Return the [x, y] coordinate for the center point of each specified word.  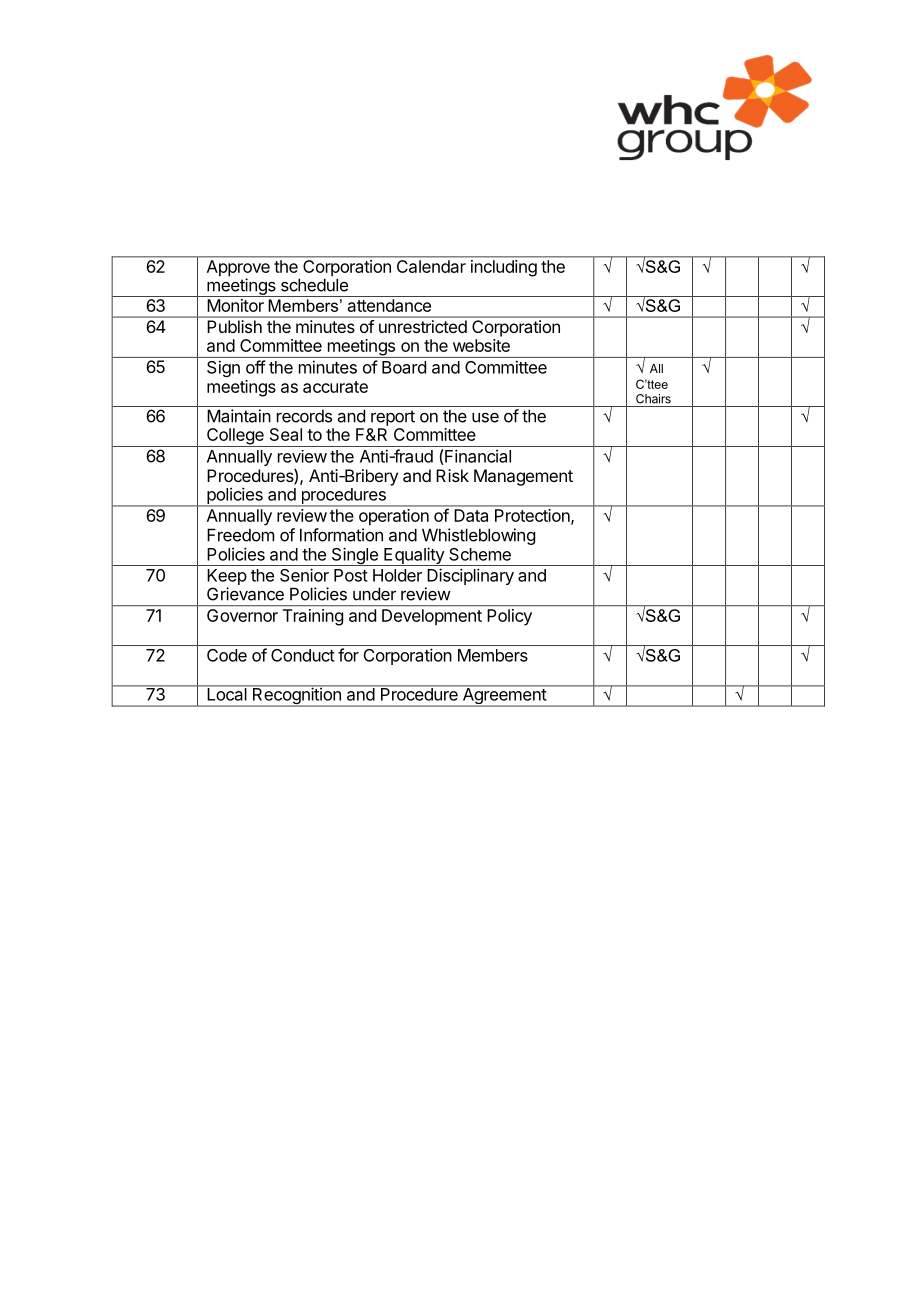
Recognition [297, 696]
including [504, 268]
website [481, 345]
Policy [510, 617]
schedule [314, 284]
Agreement [504, 696]
